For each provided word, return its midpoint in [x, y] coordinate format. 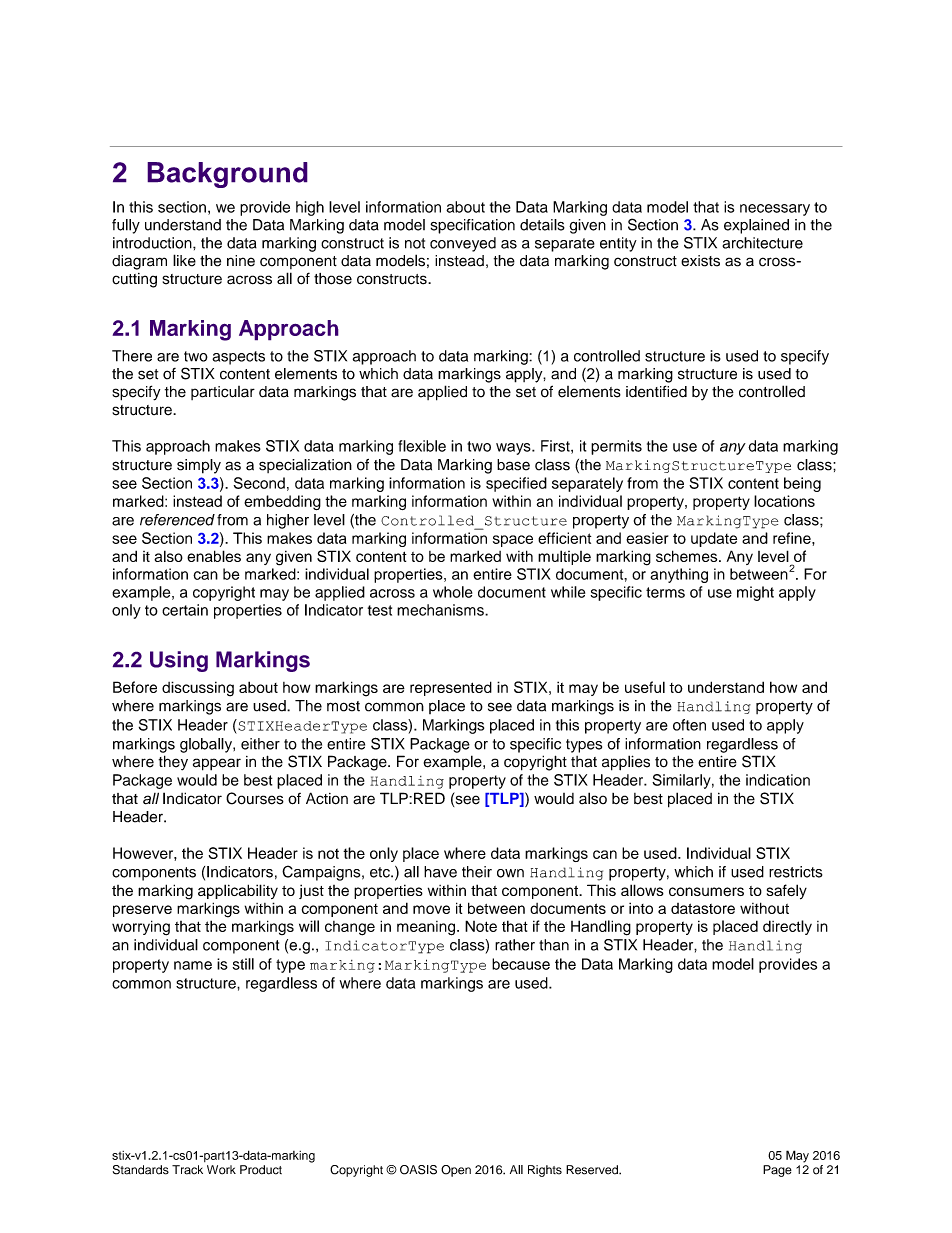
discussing [198, 689]
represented [451, 688]
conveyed [463, 244]
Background [227, 175]
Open [456, 1171]
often [689, 725]
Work [221, 1170]
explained [756, 226]
